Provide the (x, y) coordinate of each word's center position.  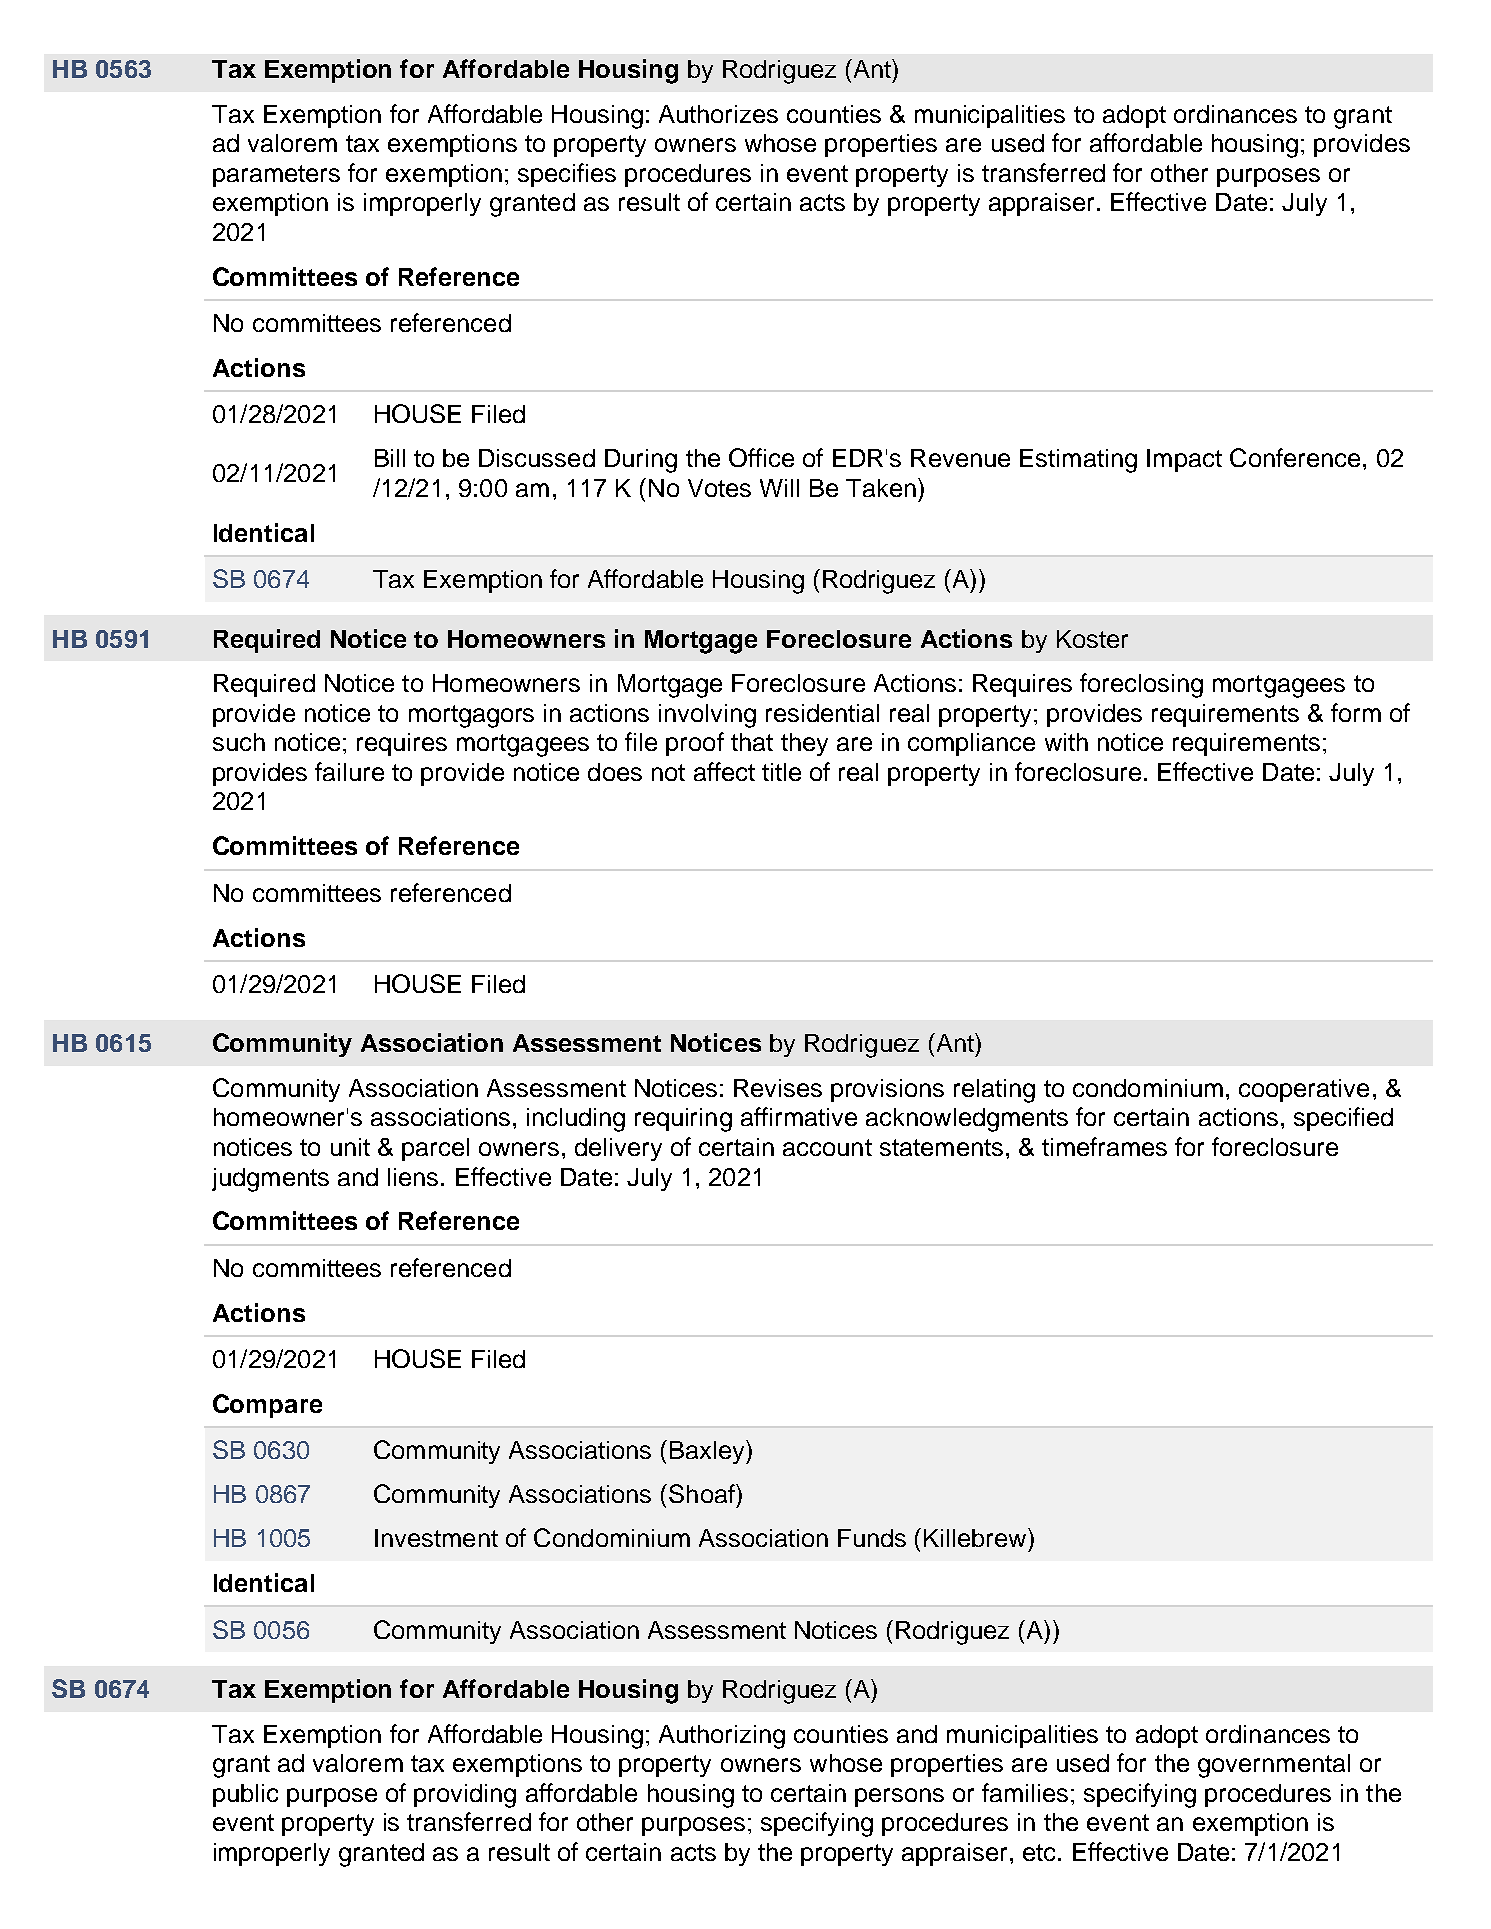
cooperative (1304, 1090)
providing (465, 1796)
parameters (276, 176)
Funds (872, 1538)
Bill (390, 458)
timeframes (1104, 1146)
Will (779, 488)
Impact (1184, 460)
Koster (1092, 639)
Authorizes (718, 114)
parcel (435, 1149)
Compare (267, 1406)
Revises (778, 1088)
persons (899, 1797)
